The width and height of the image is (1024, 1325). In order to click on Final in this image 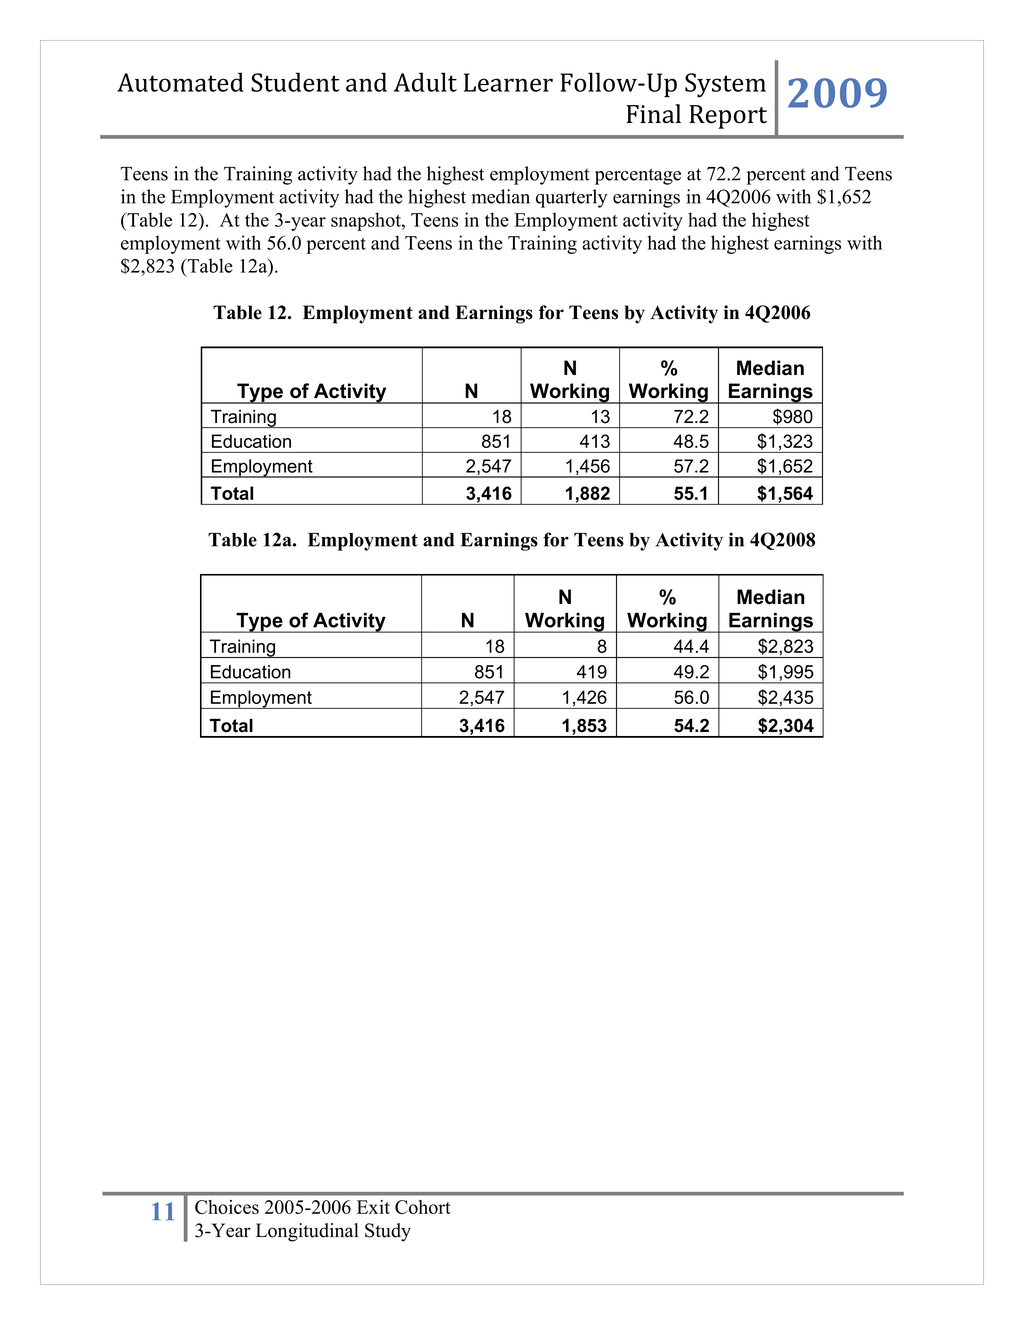, I will do `click(653, 114)`.
